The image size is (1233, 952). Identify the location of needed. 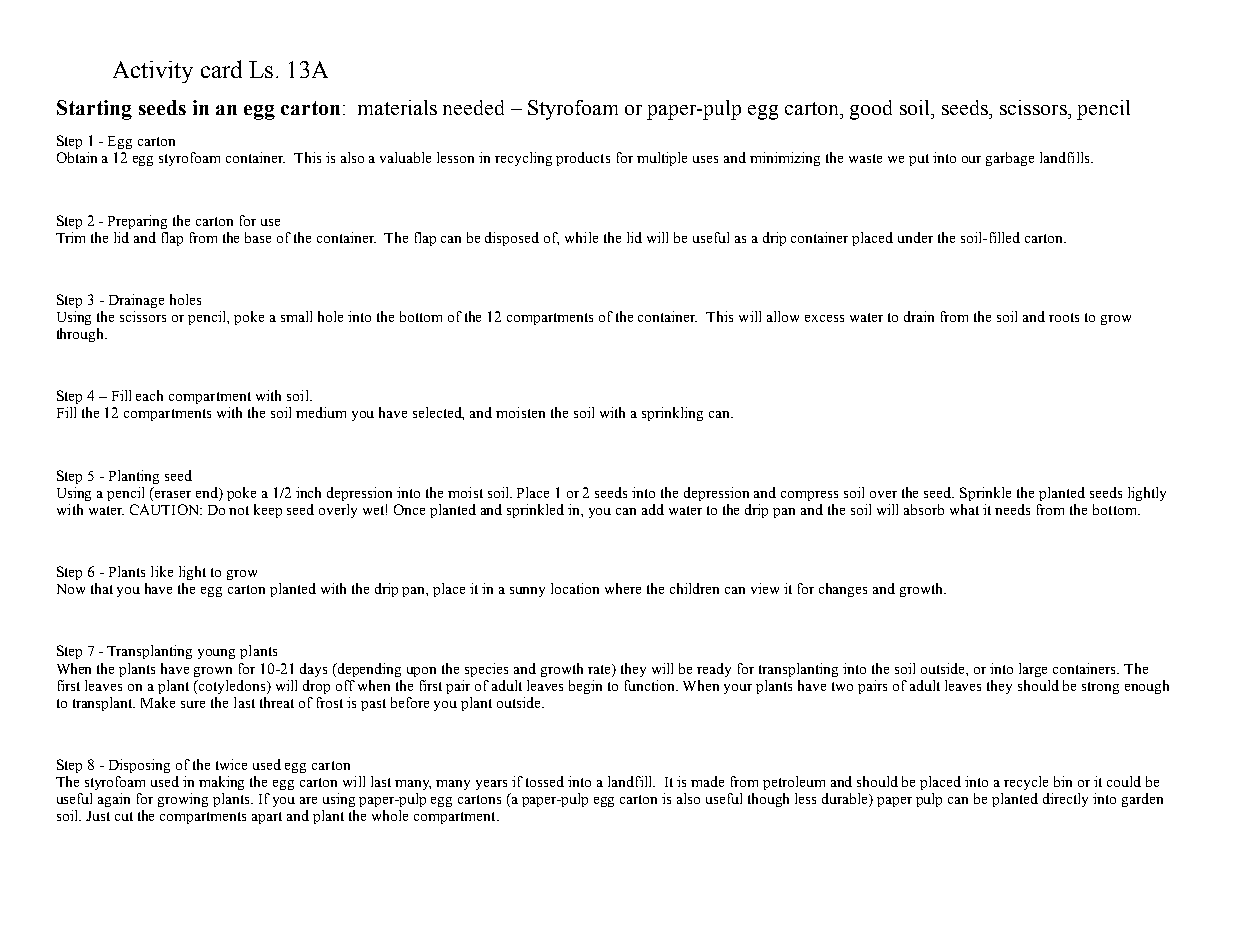
(473, 107).
